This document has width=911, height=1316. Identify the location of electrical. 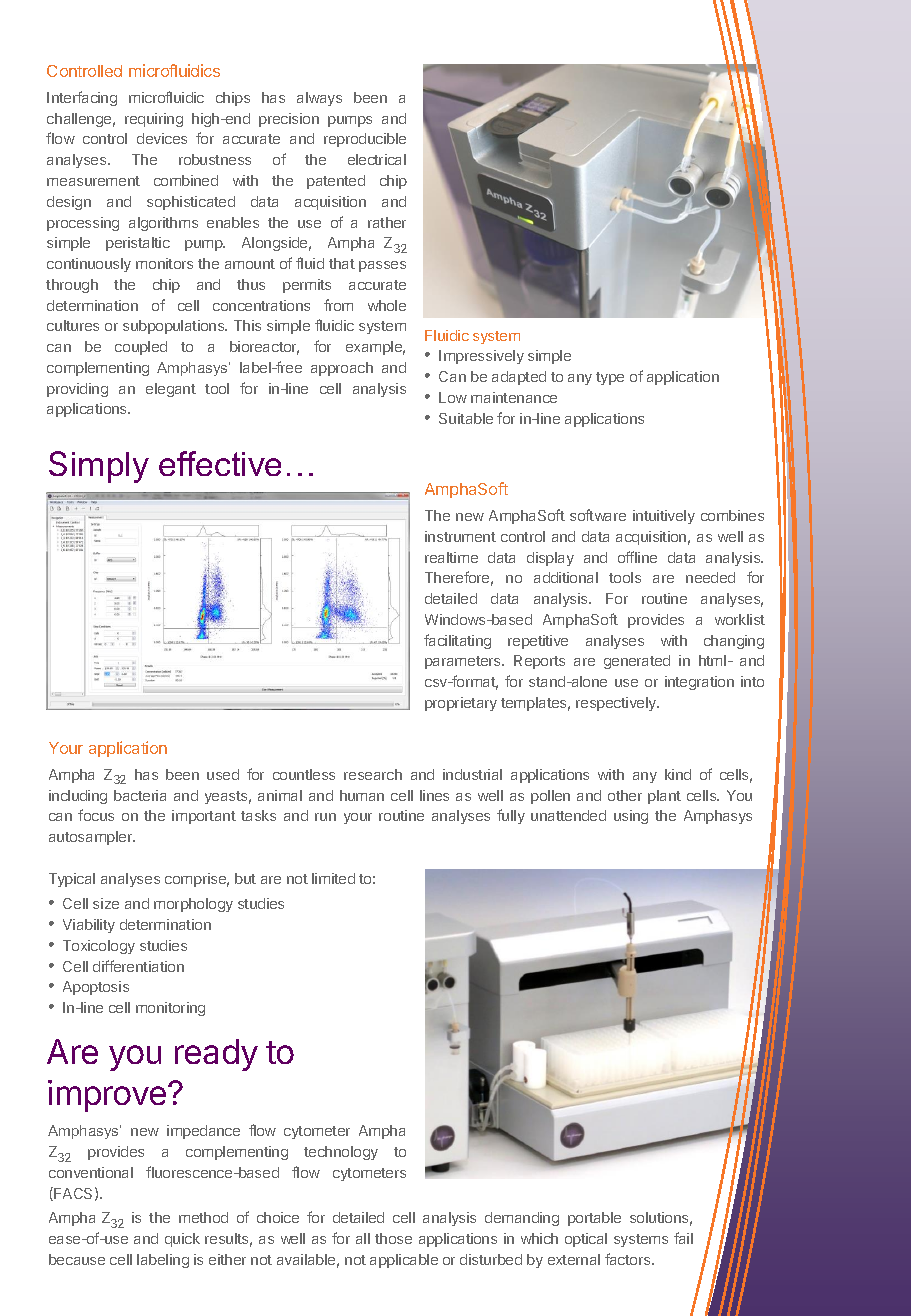
(377, 159).
